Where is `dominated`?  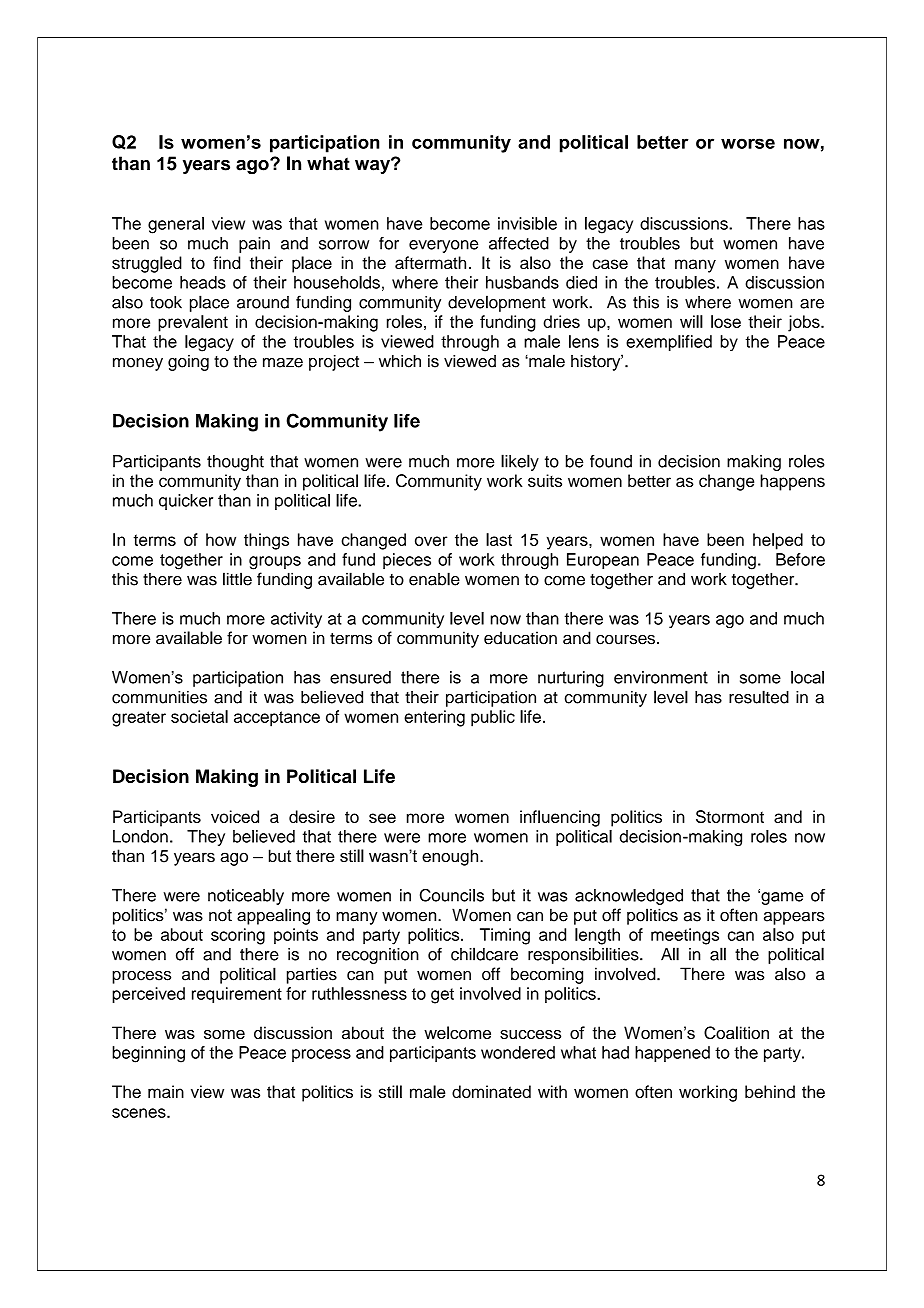
dominated is located at coordinates (491, 1091).
